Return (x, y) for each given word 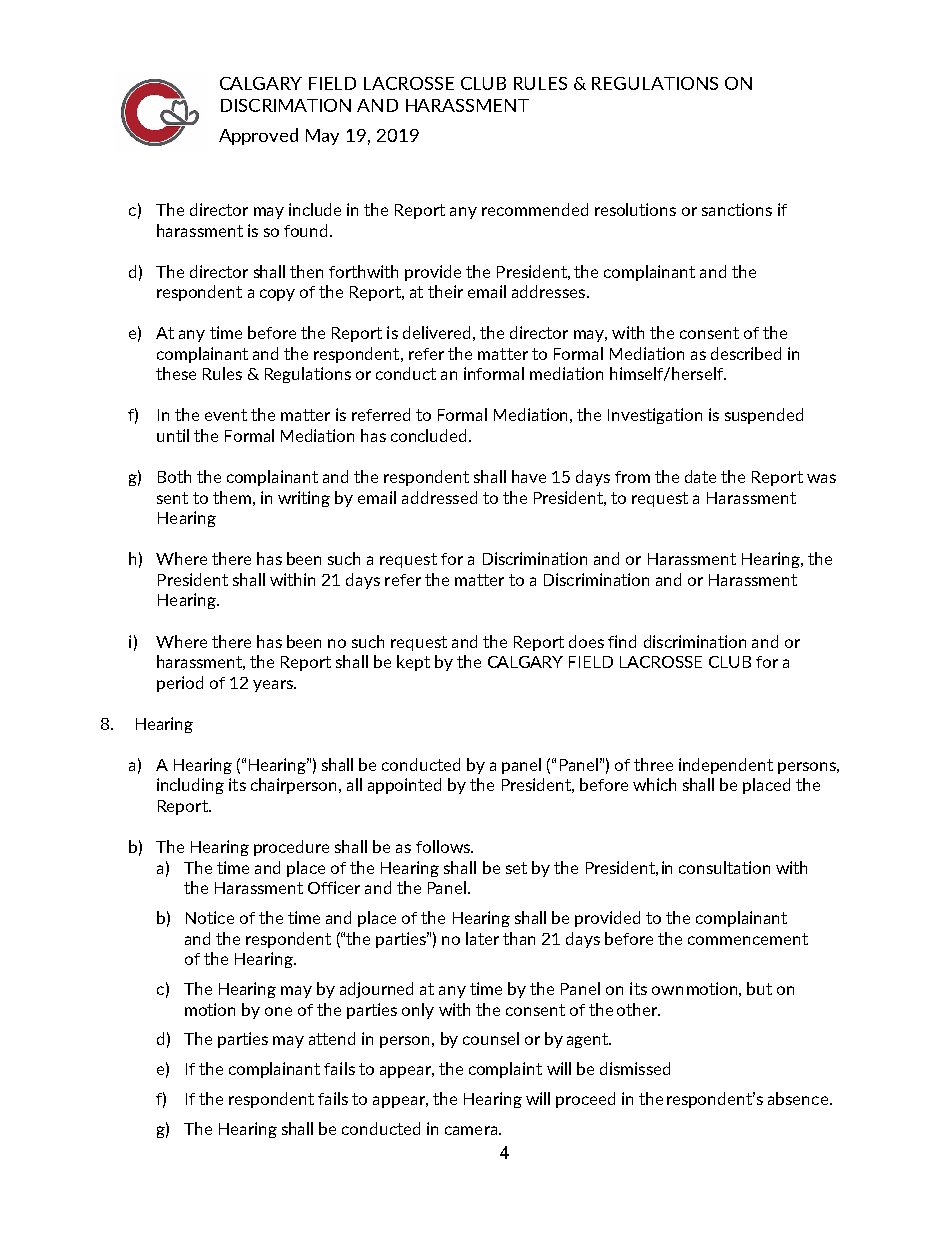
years (274, 686)
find (622, 641)
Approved (258, 136)
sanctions (737, 209)
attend (332, 1038)
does (586, 641)
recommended (535, 209)
